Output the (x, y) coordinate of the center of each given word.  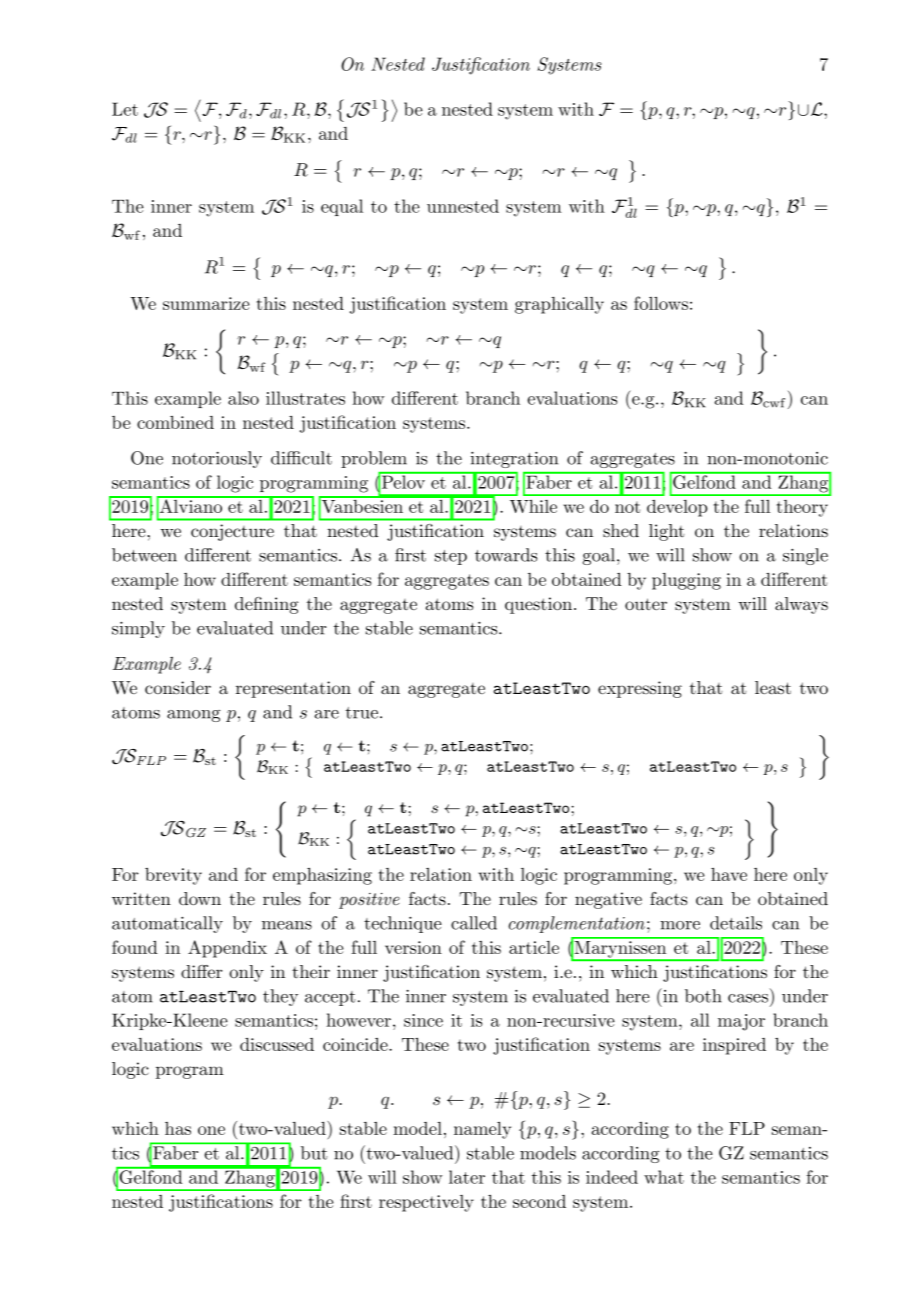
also (243, 398)
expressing (640, 689)
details (736, 923)
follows (661, 303)
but (314, 1153)
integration (514, 460)
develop (677, 508)
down (200, 898)
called (474, 923)
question (538, 605)
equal (342, 207)
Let (125, 109)
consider (178, 688)
